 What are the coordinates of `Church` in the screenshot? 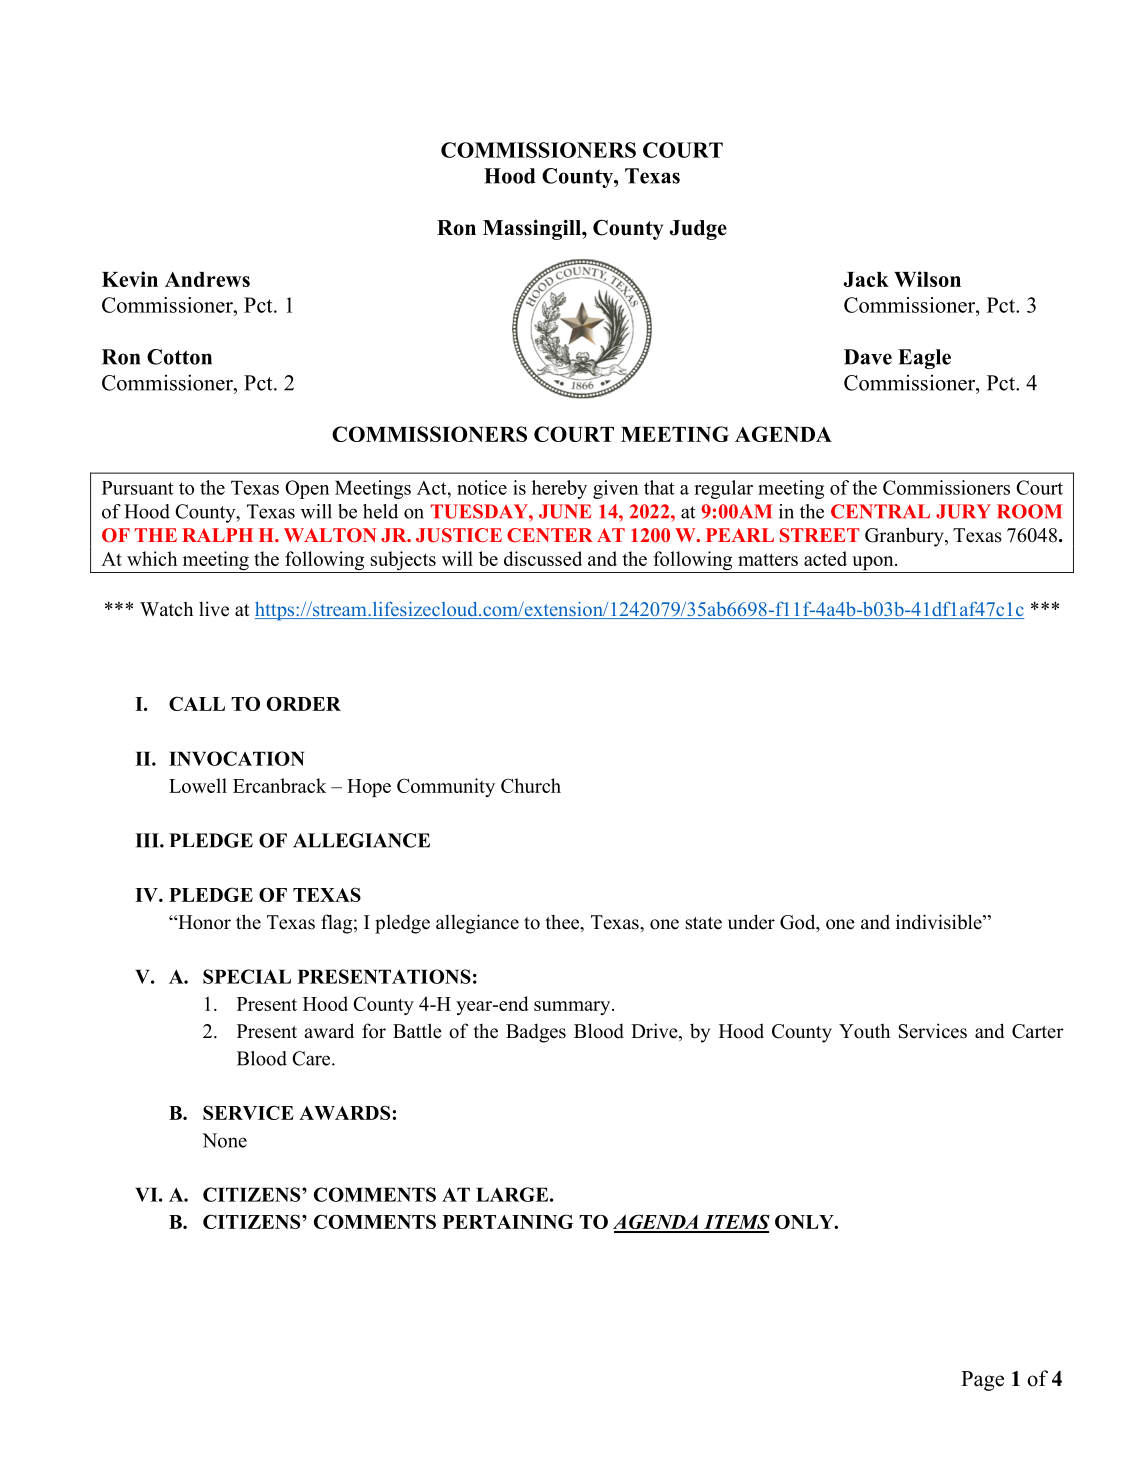 It's located at (531, 785).
